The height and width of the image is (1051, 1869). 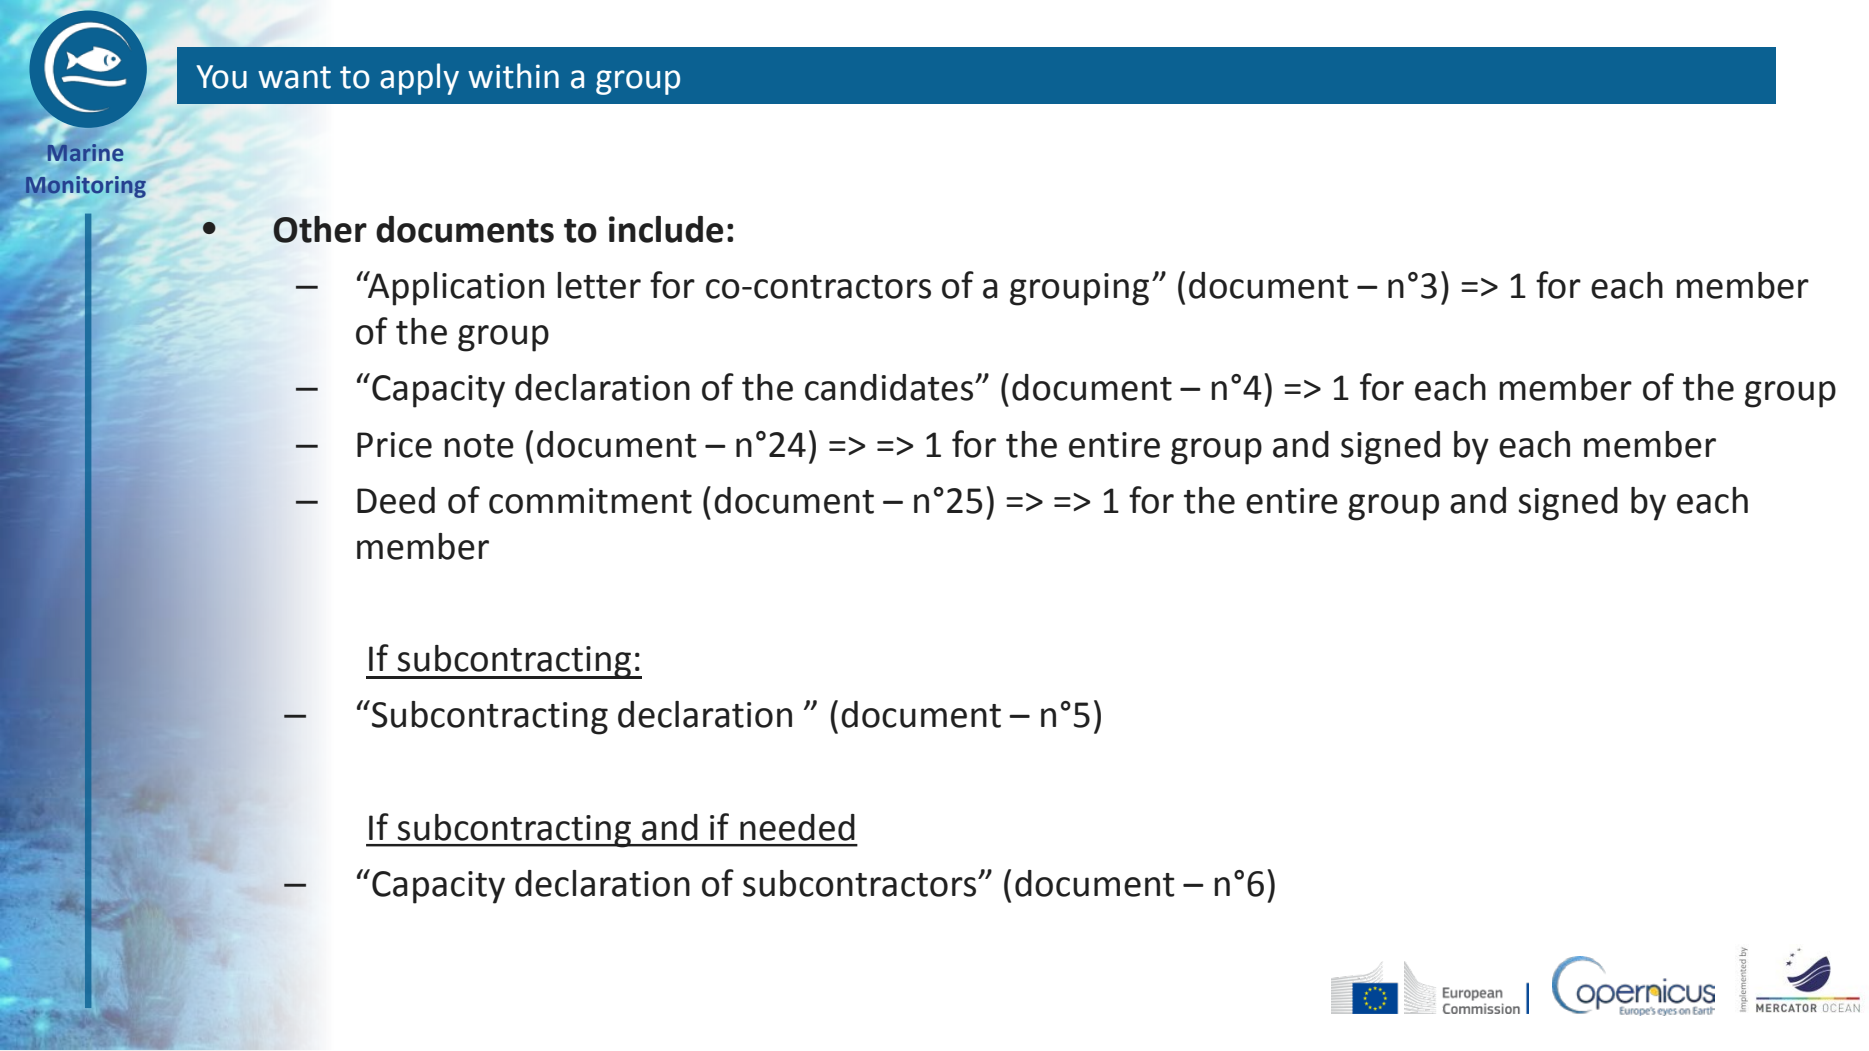 I want to click on Deed, so click(x=396, y=500).
